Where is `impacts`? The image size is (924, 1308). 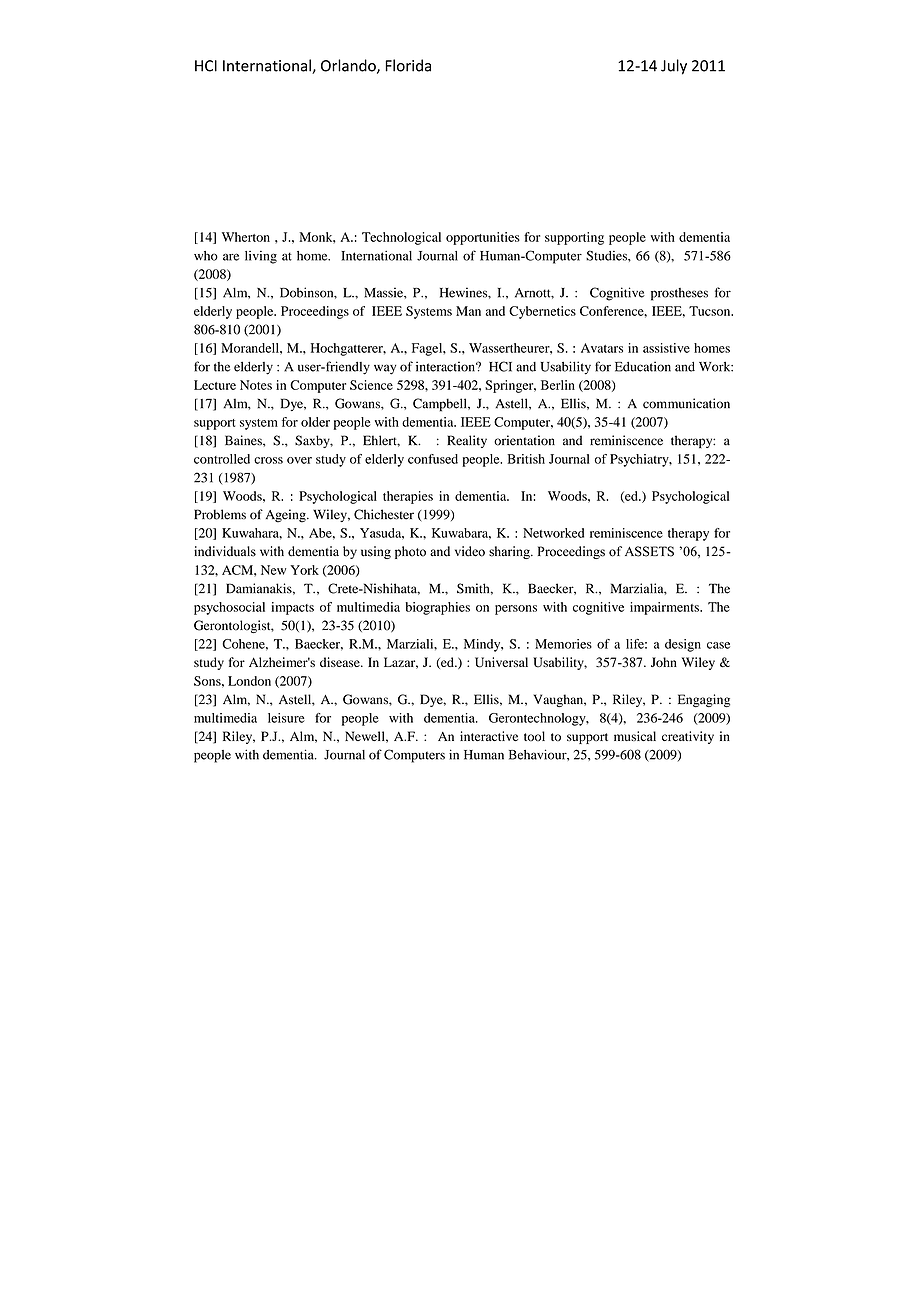
impacts is located at coordinates (292, 608).
